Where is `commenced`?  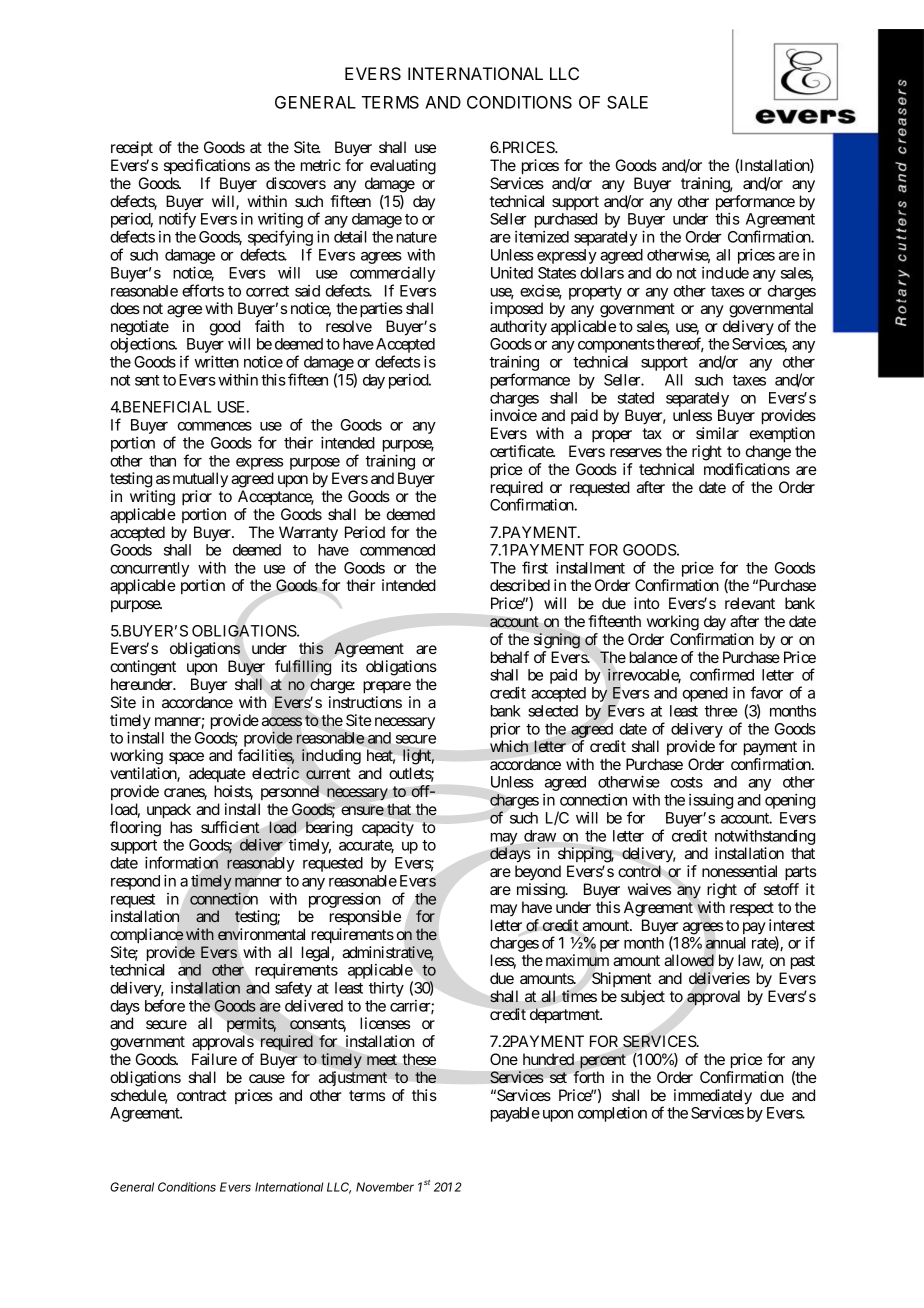
commenced is located at coordinates (397, 550).
